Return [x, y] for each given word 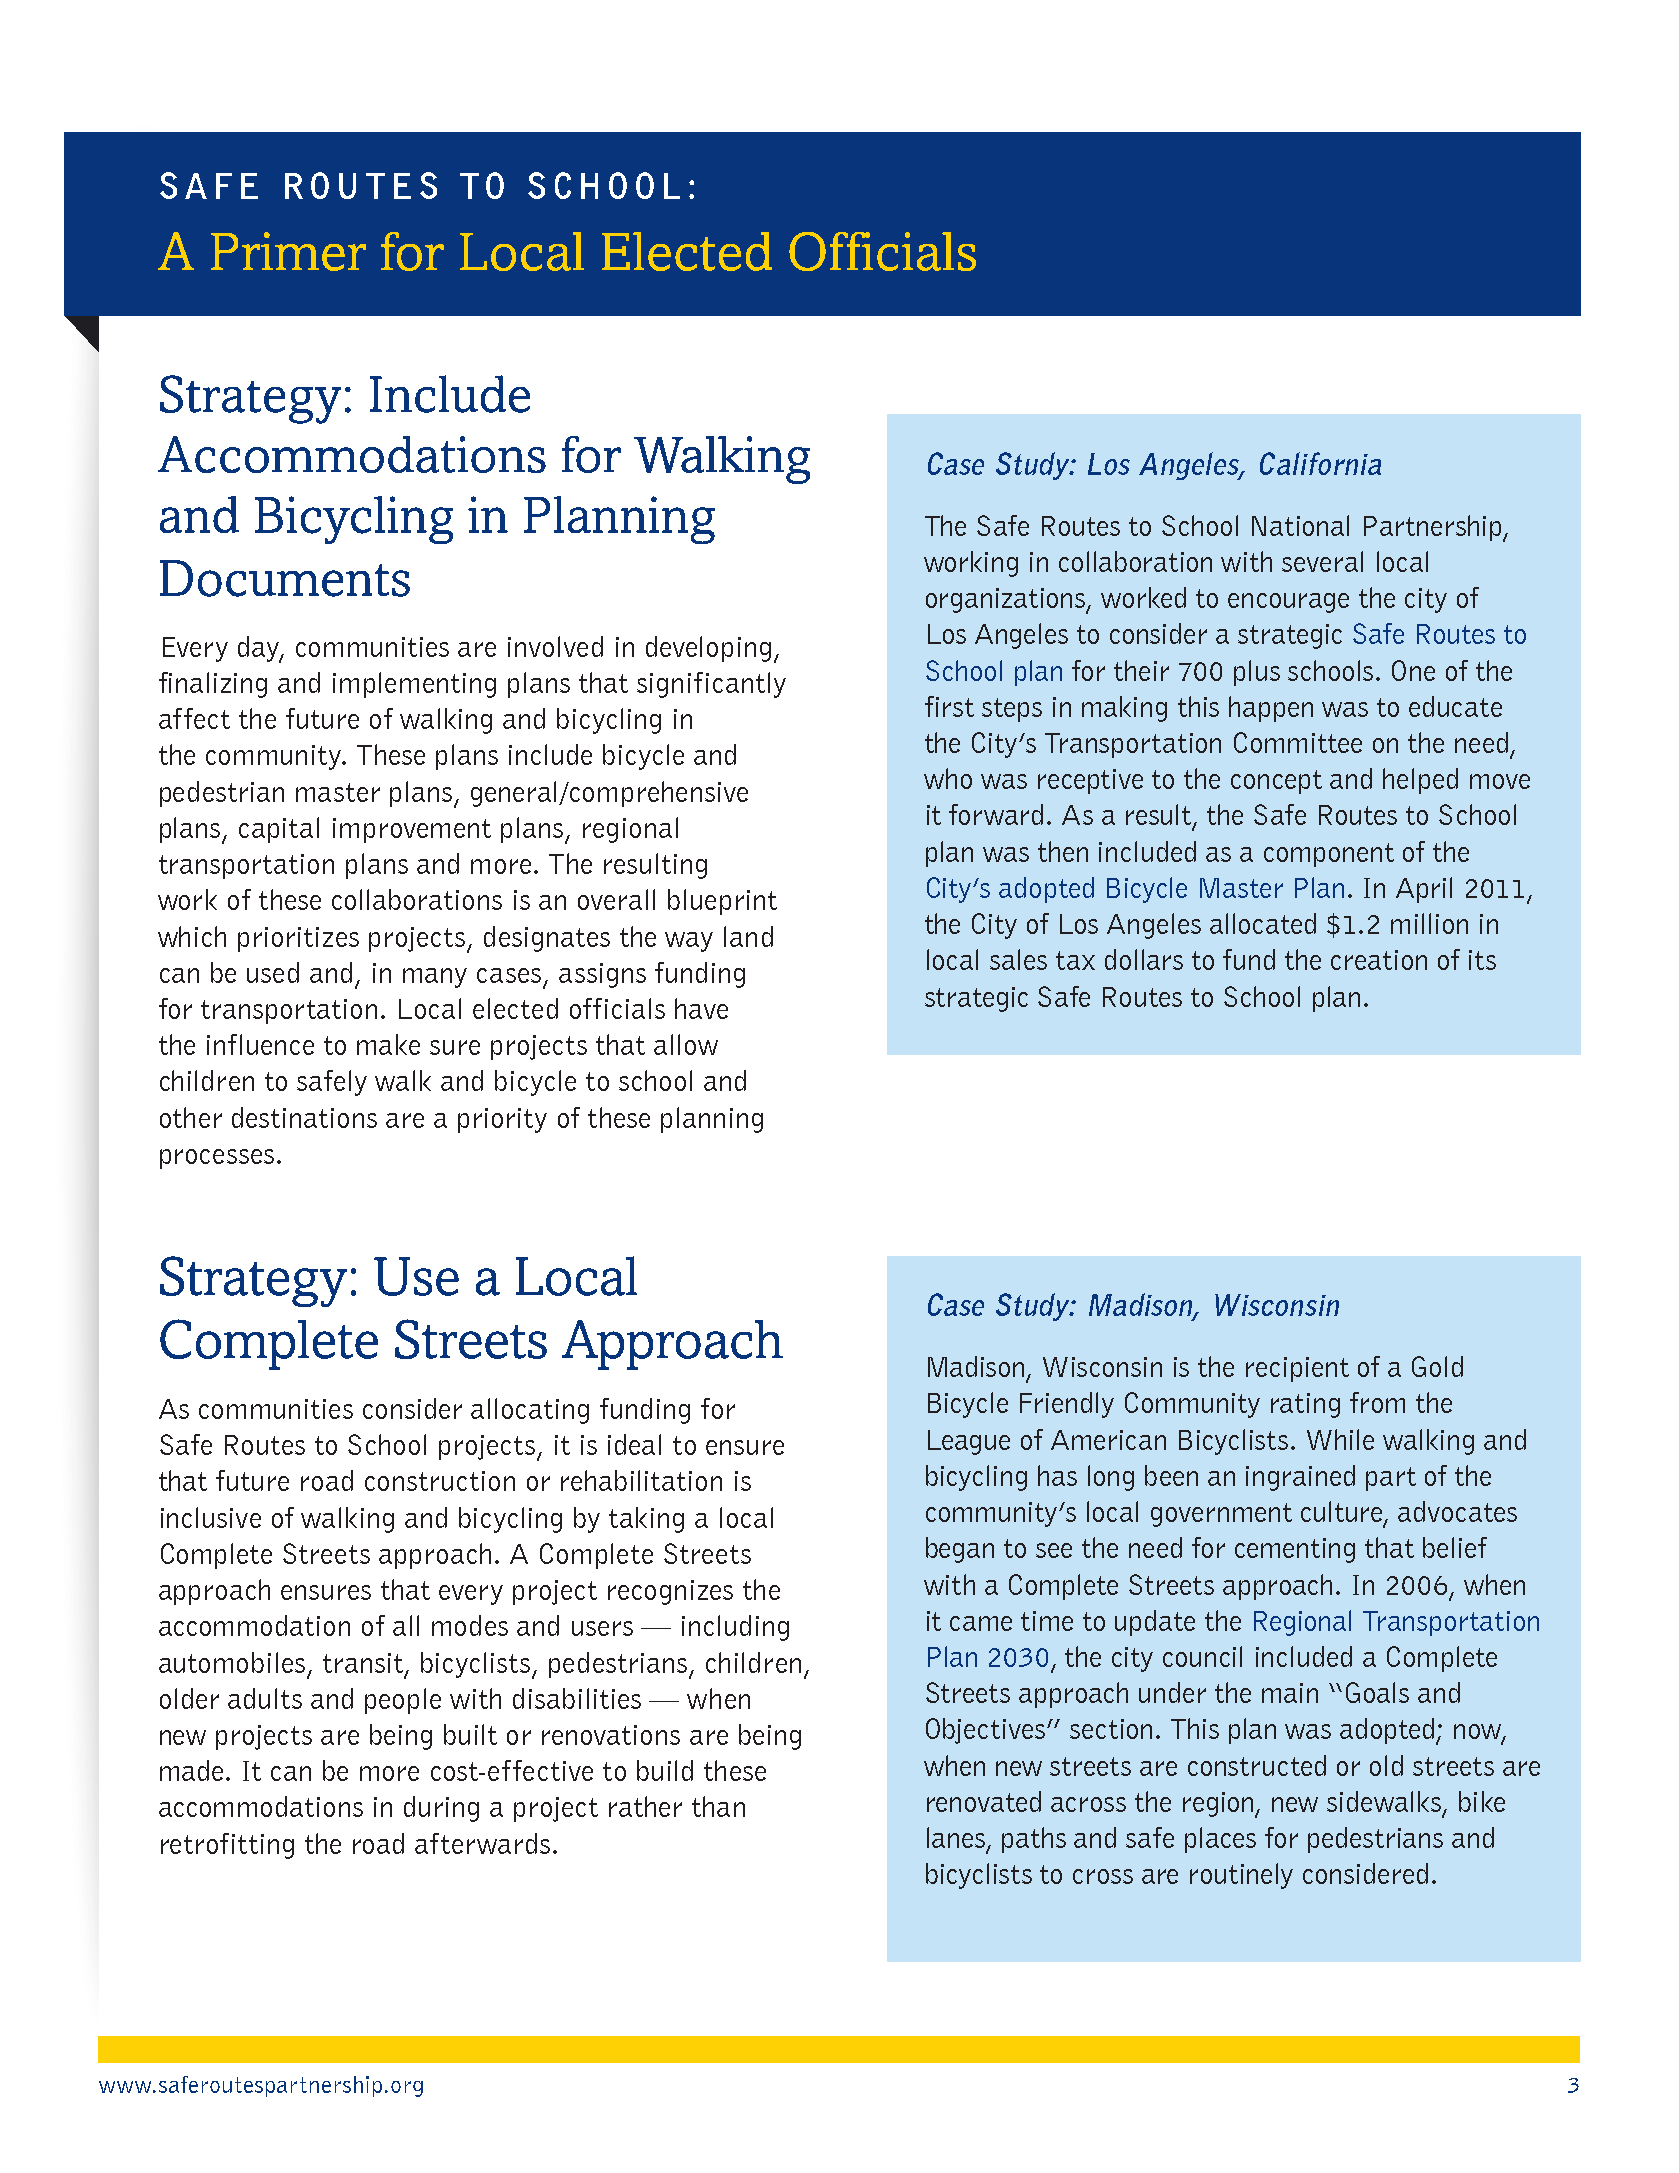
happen [1271, 709]
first [949, 706]
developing [708, 649]
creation [1379, 960]
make [388, 1044]
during [441, 1809]
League [969, 1442]
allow [686, 1044]
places [1220, 1840]
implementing [414, 685]
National [1300, 525]
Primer [288, 251]
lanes [956, 1837]
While [1340, 1439]
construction [440, 1481]
